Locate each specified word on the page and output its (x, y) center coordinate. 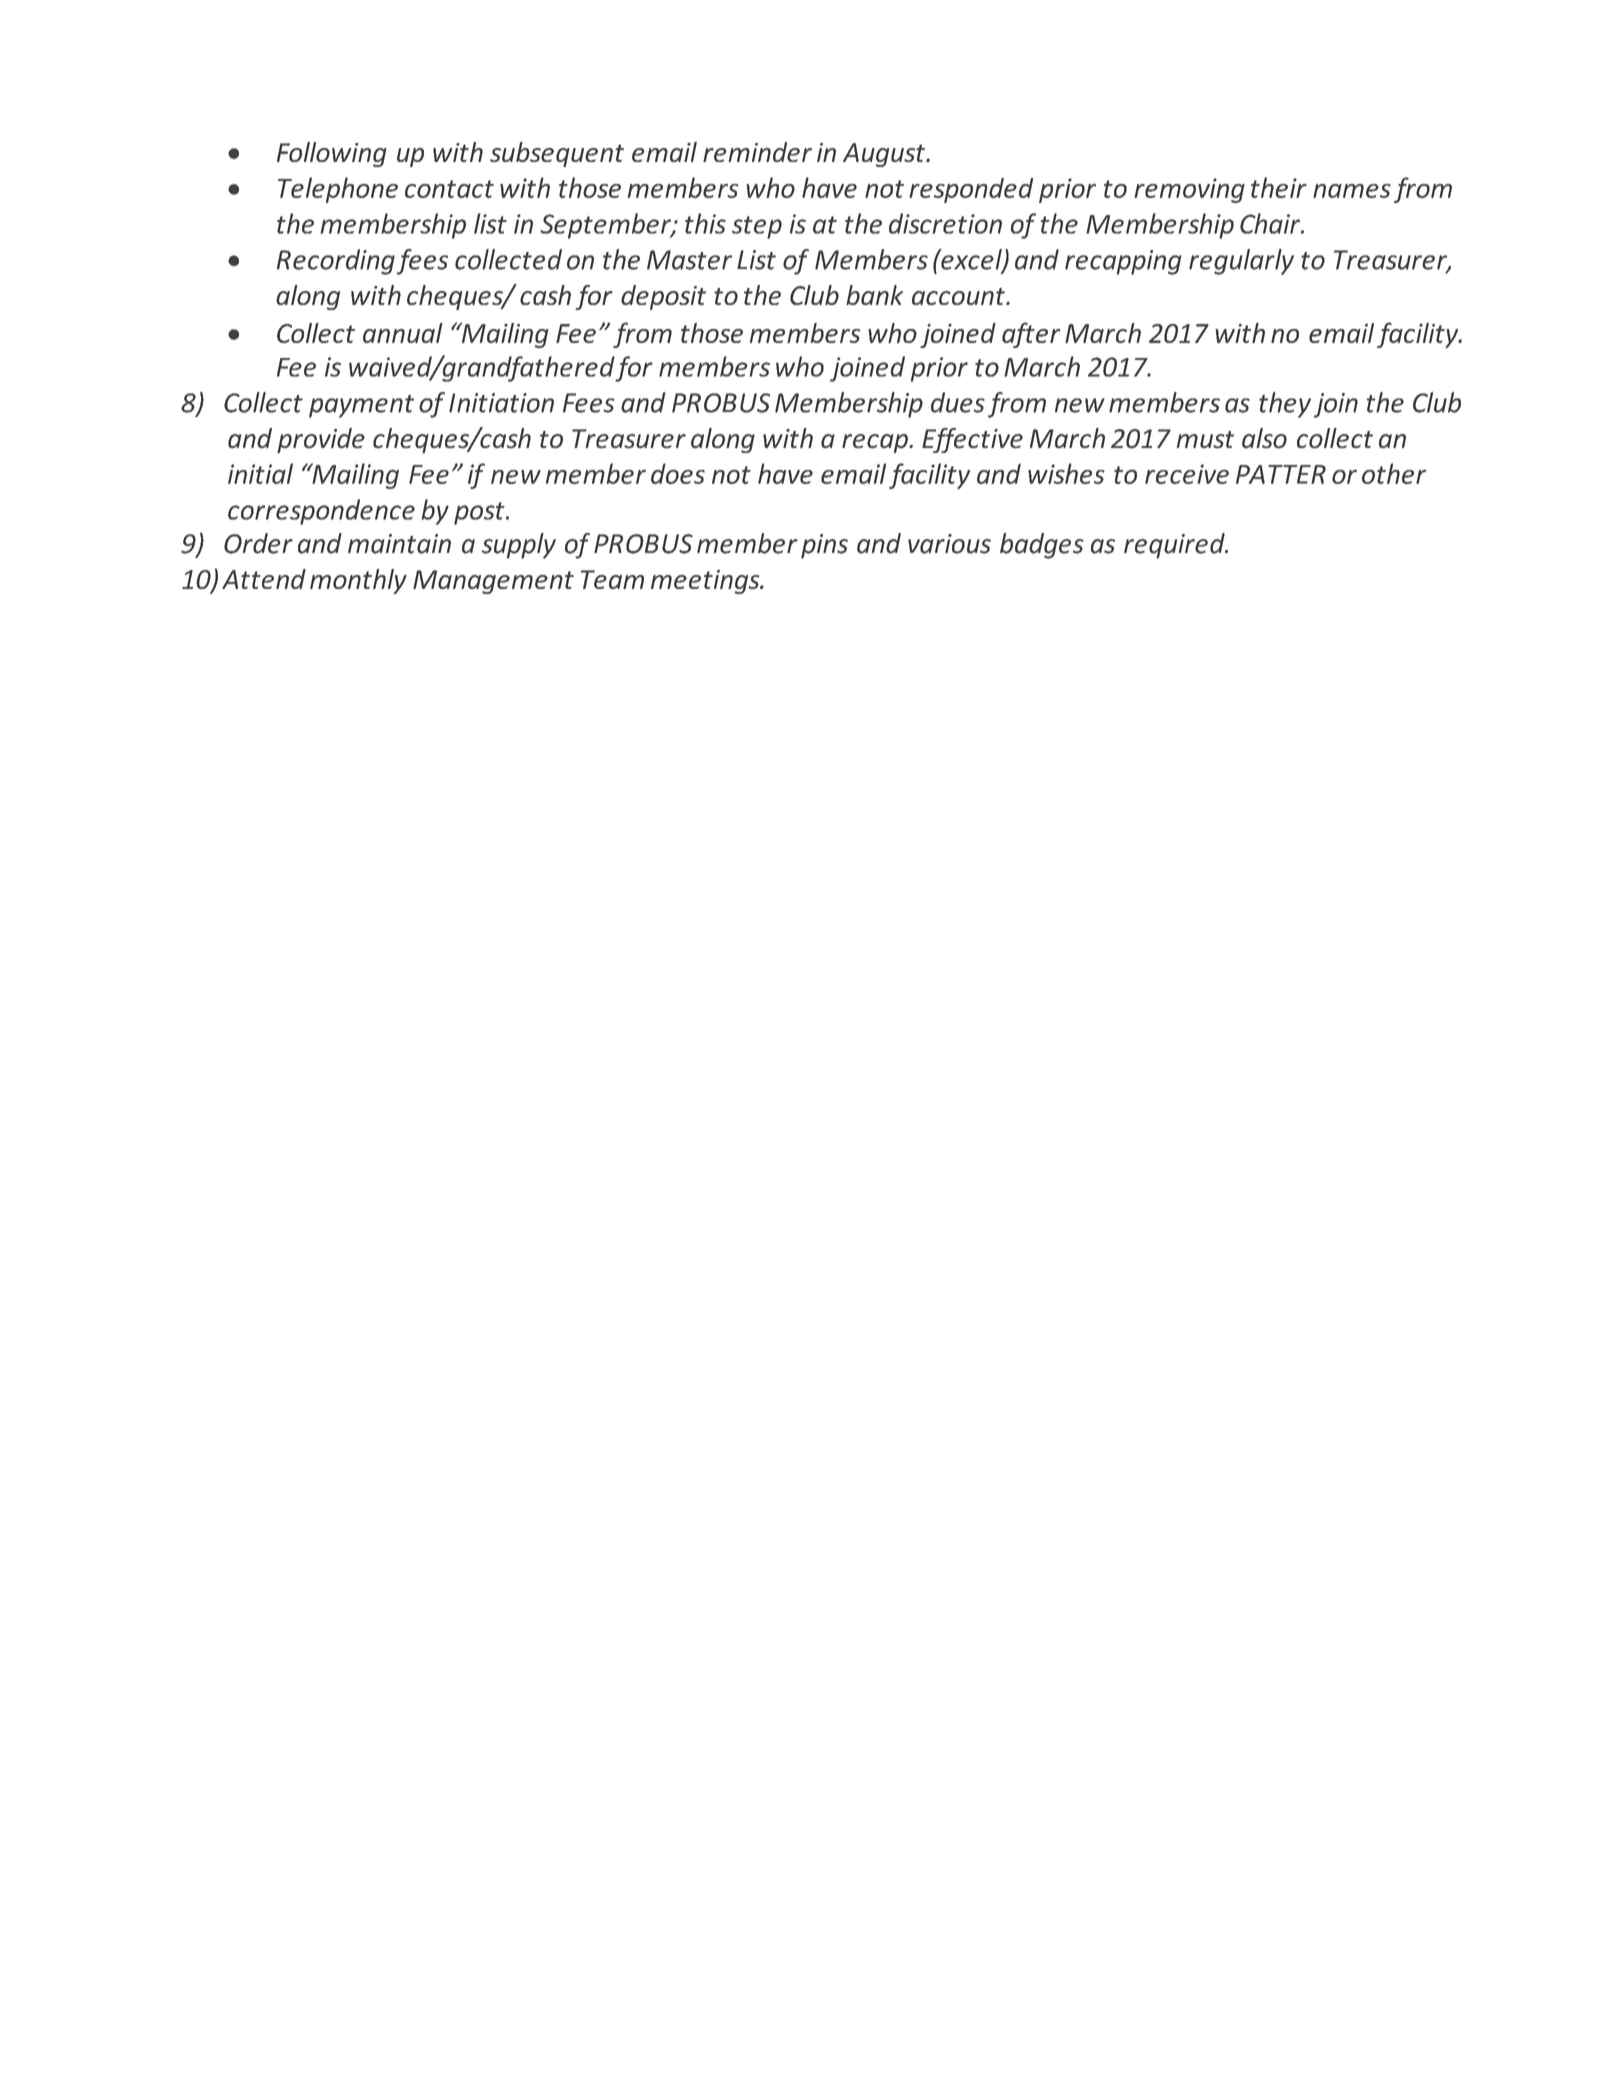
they (1285, 405)
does (678, 473)
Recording (336, 262)
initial (260, 473)
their (1279, 187)
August (885, 155)
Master (689, 260)
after (1031, 335)
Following (332, 154)
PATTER (1281, 474)
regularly (1241, 262)
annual (403, 333)
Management (493, 582)
